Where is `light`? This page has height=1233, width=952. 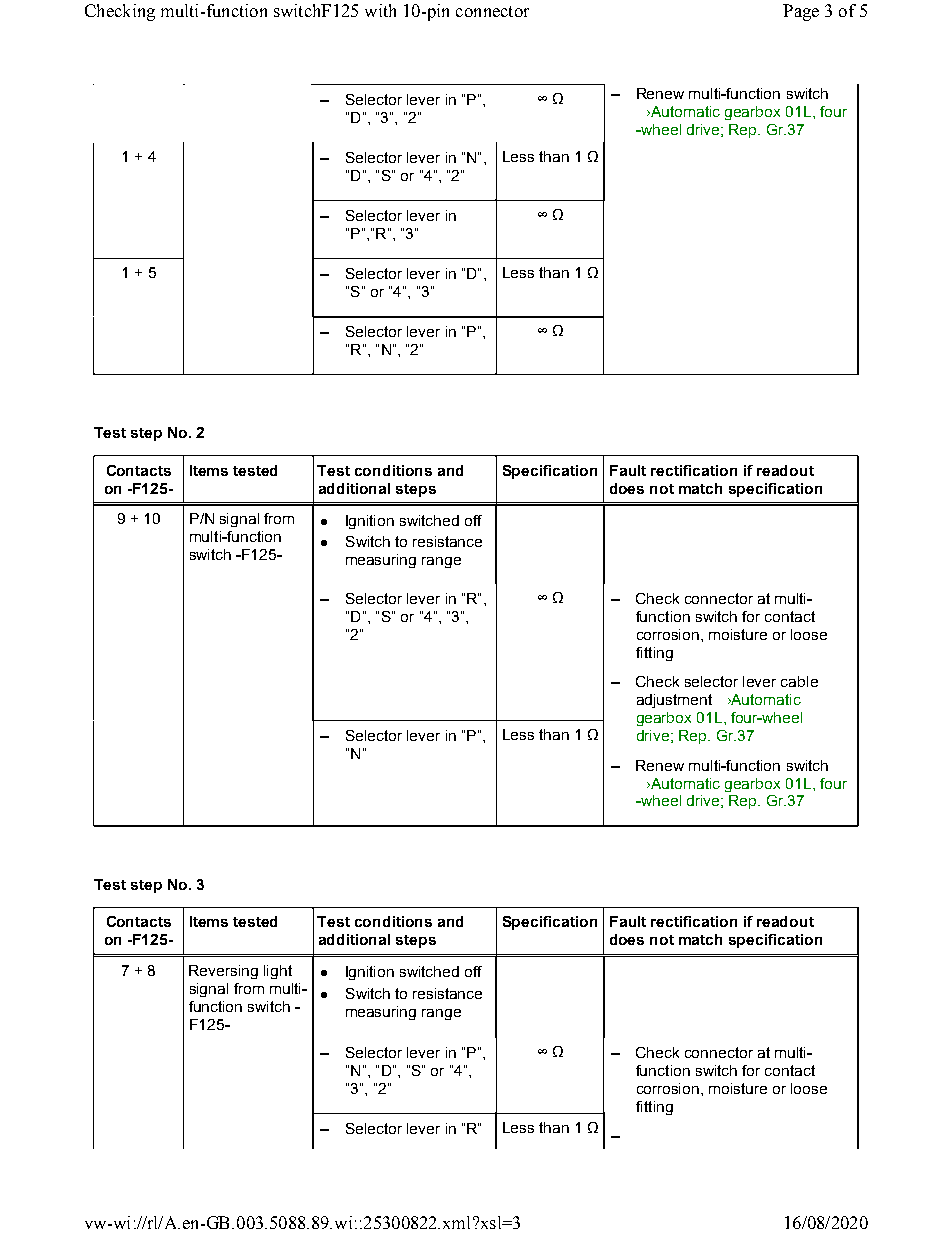 light is located at coordinates (278, 972).
